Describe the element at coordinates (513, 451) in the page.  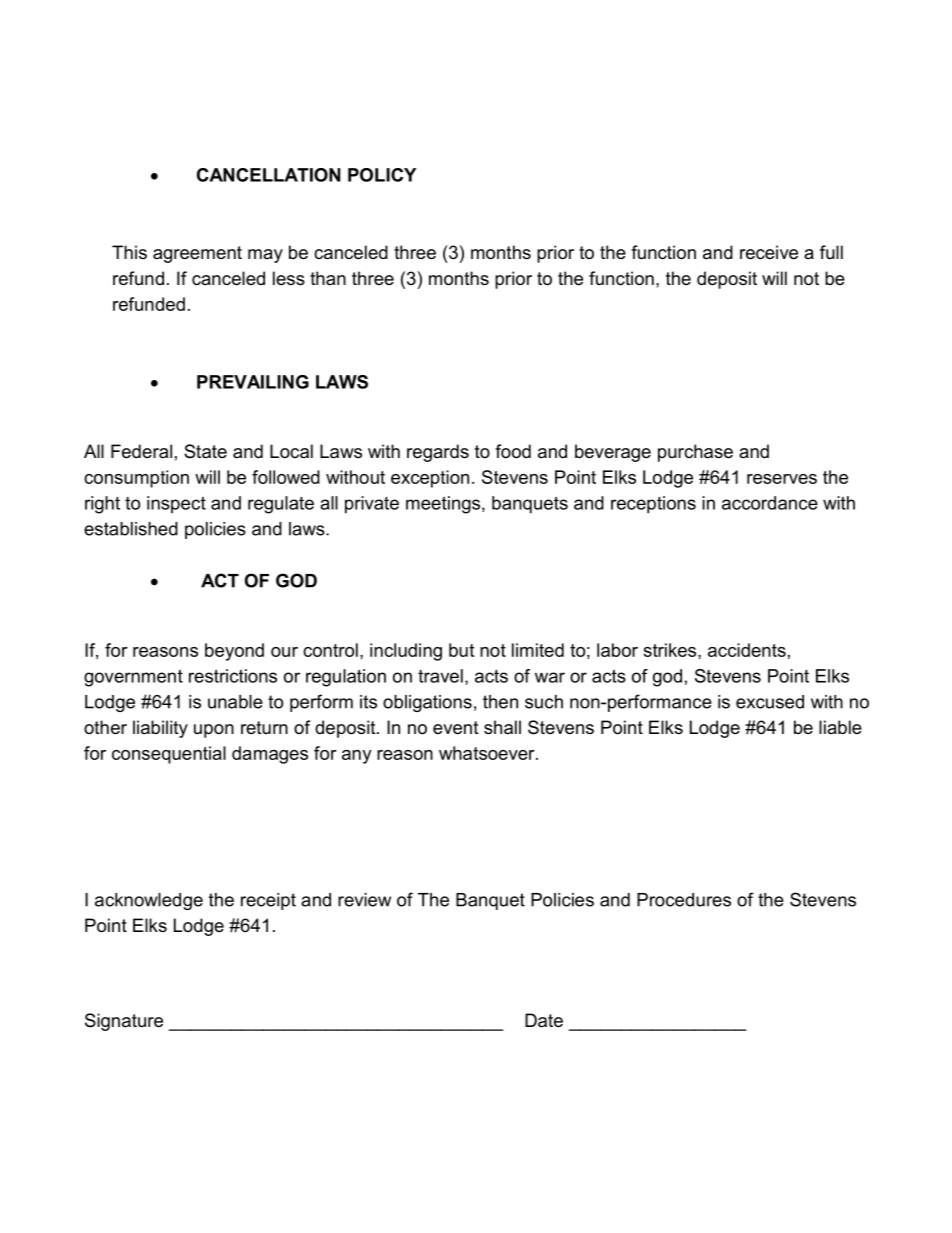
I see `food` at that location.
